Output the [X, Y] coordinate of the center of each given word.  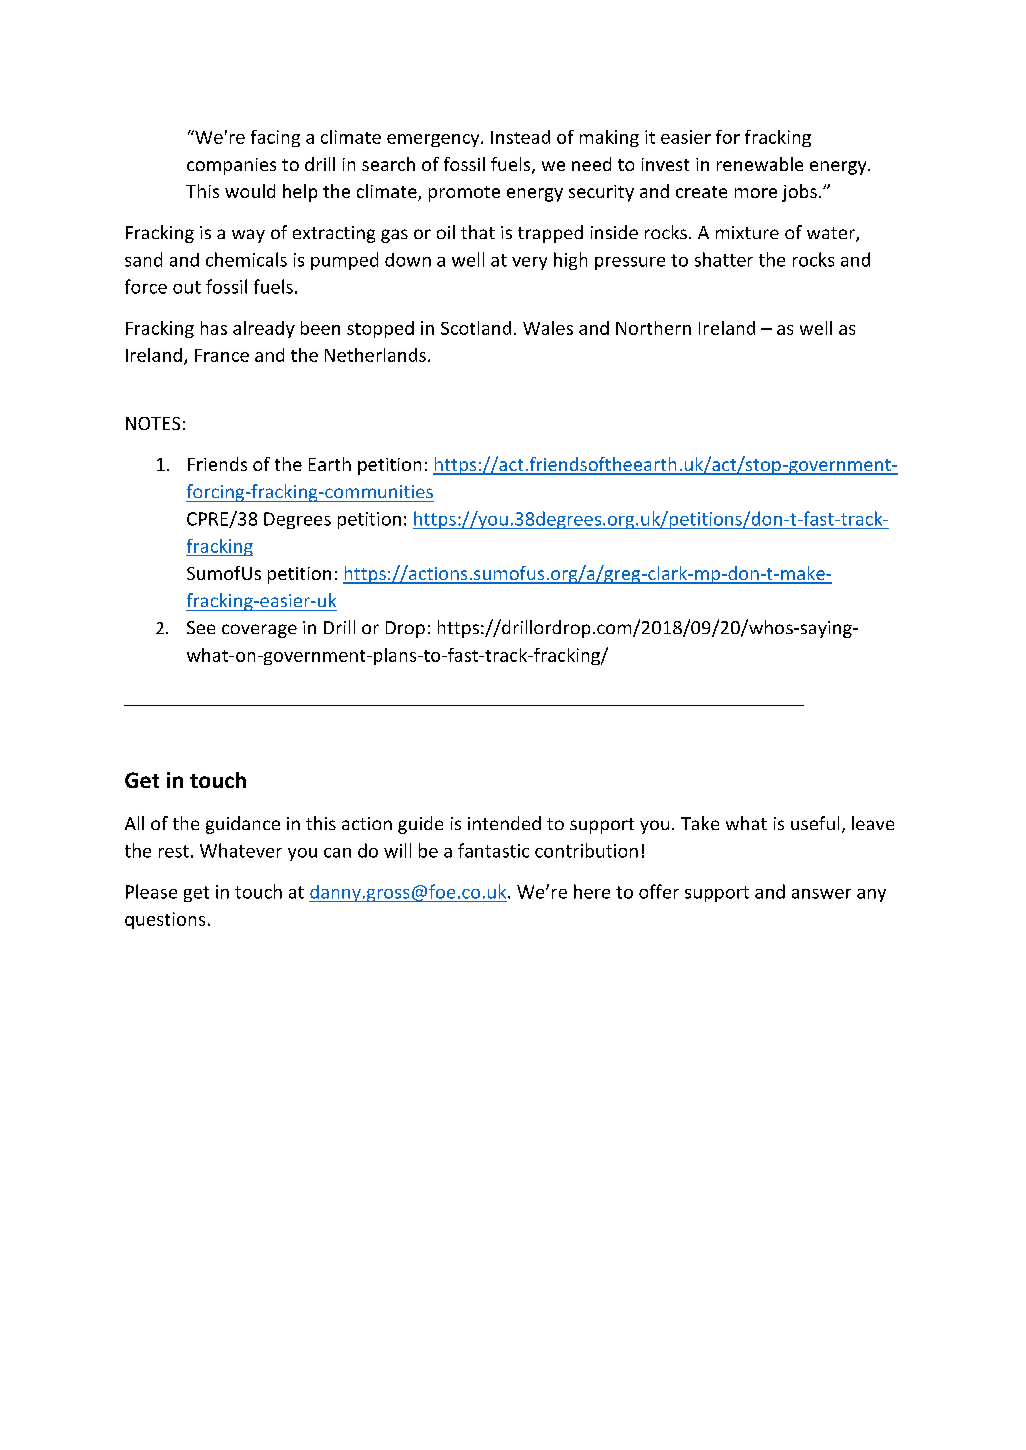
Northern [653, 328]
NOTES [153, 423]
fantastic [493, 850]
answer [821, 894]
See [201, 627]
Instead [520, 137]
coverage [259, 631]
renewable [760, 164]
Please [151, 891]
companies [231, 166]
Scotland [476, 328]
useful [815, 823]
